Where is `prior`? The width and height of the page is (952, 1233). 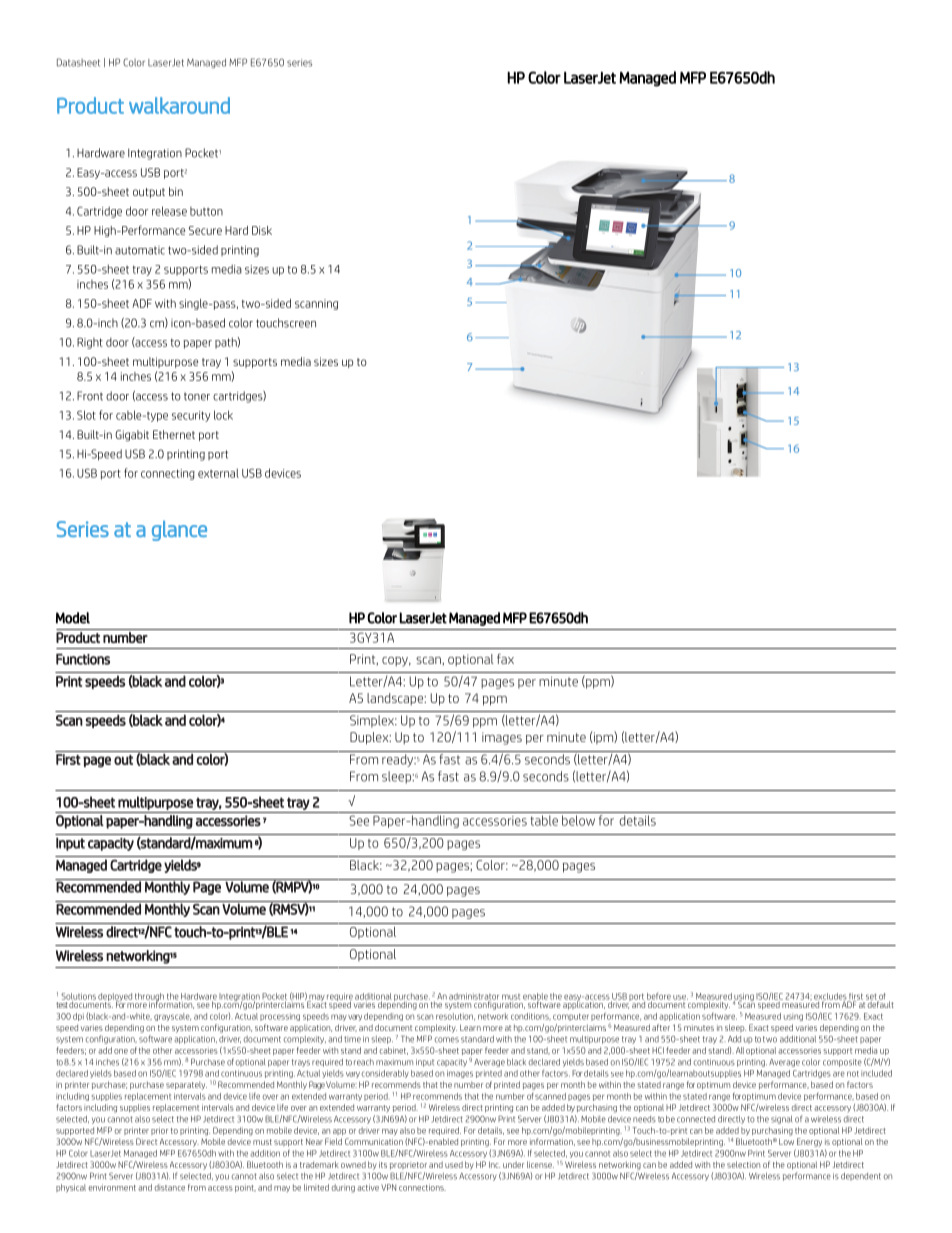 prior is located at coordinates (159, 1131).
